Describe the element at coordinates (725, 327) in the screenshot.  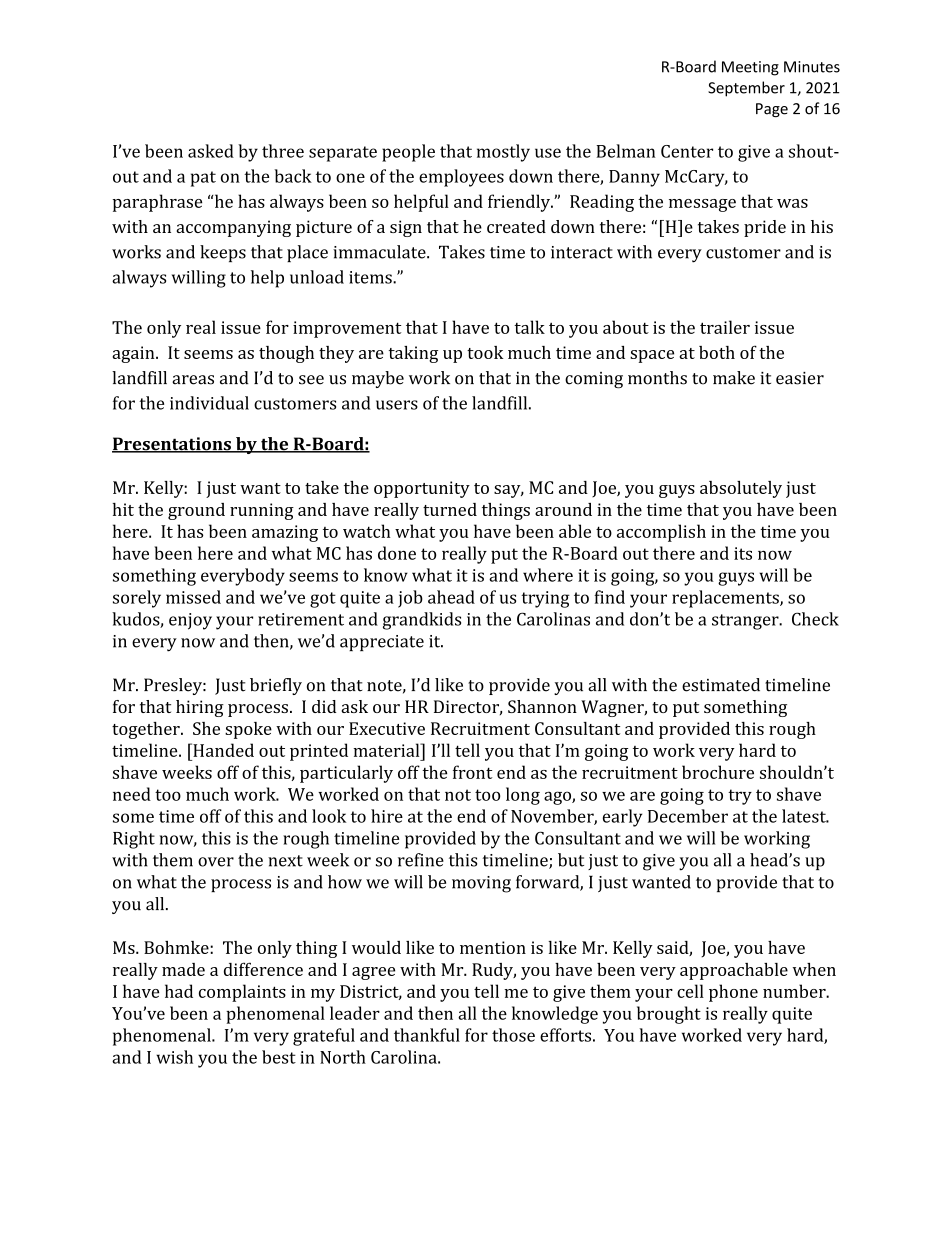
I see `trailer` at that location.
